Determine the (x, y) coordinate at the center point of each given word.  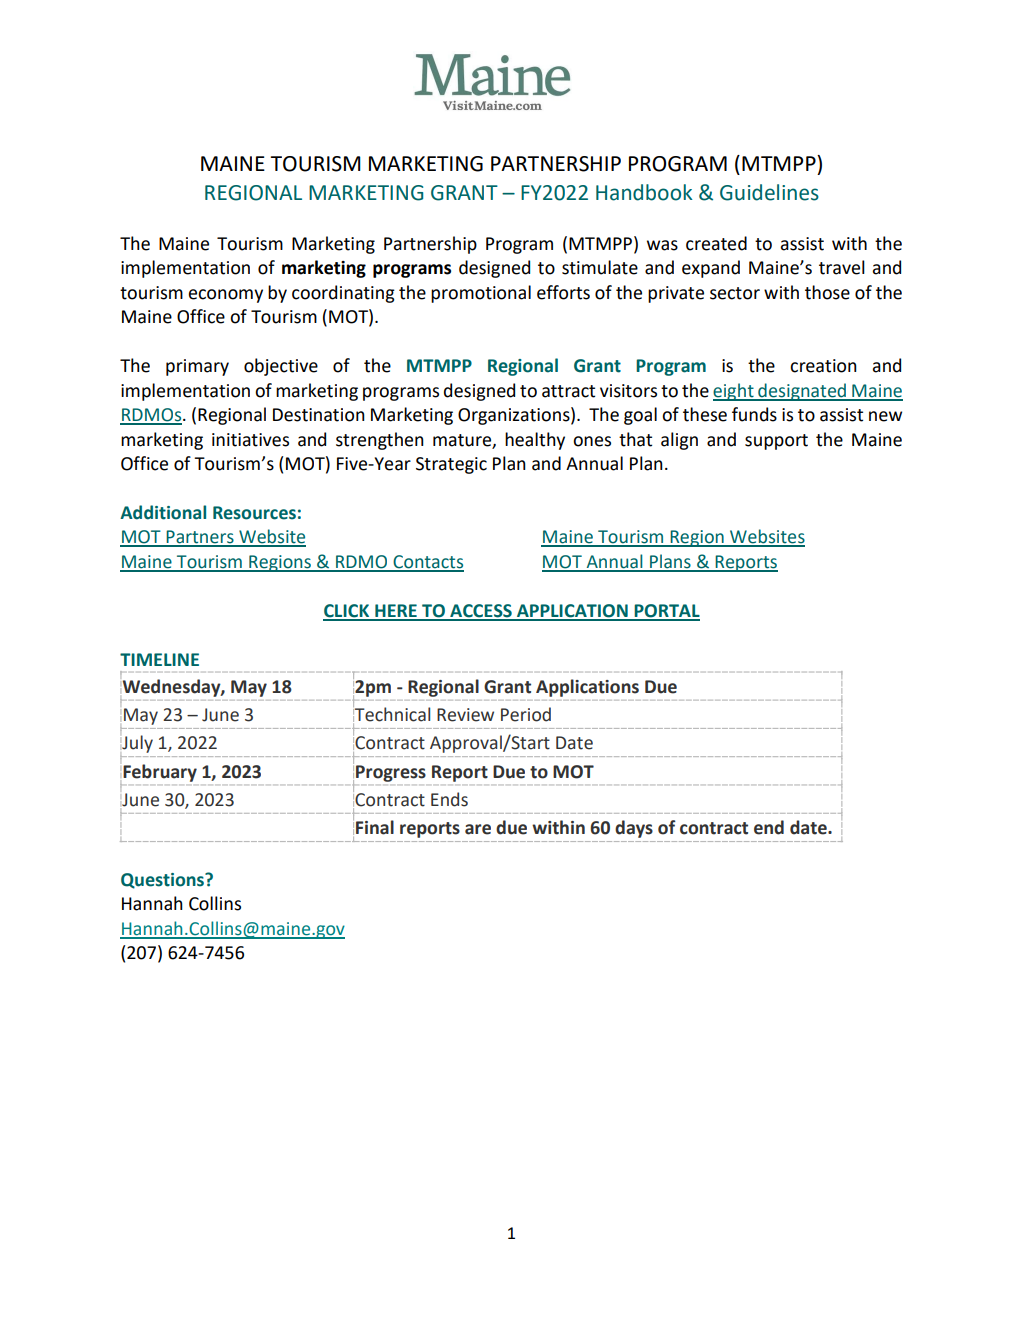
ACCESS (481, 612)
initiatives (250, 440)
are (478, 829)
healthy (535, 441)
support (776, 442)
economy (225, 296)
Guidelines (769, 192)
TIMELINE (159, 659)
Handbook (644, 192)
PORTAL (666, 612)
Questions (163, 881)
